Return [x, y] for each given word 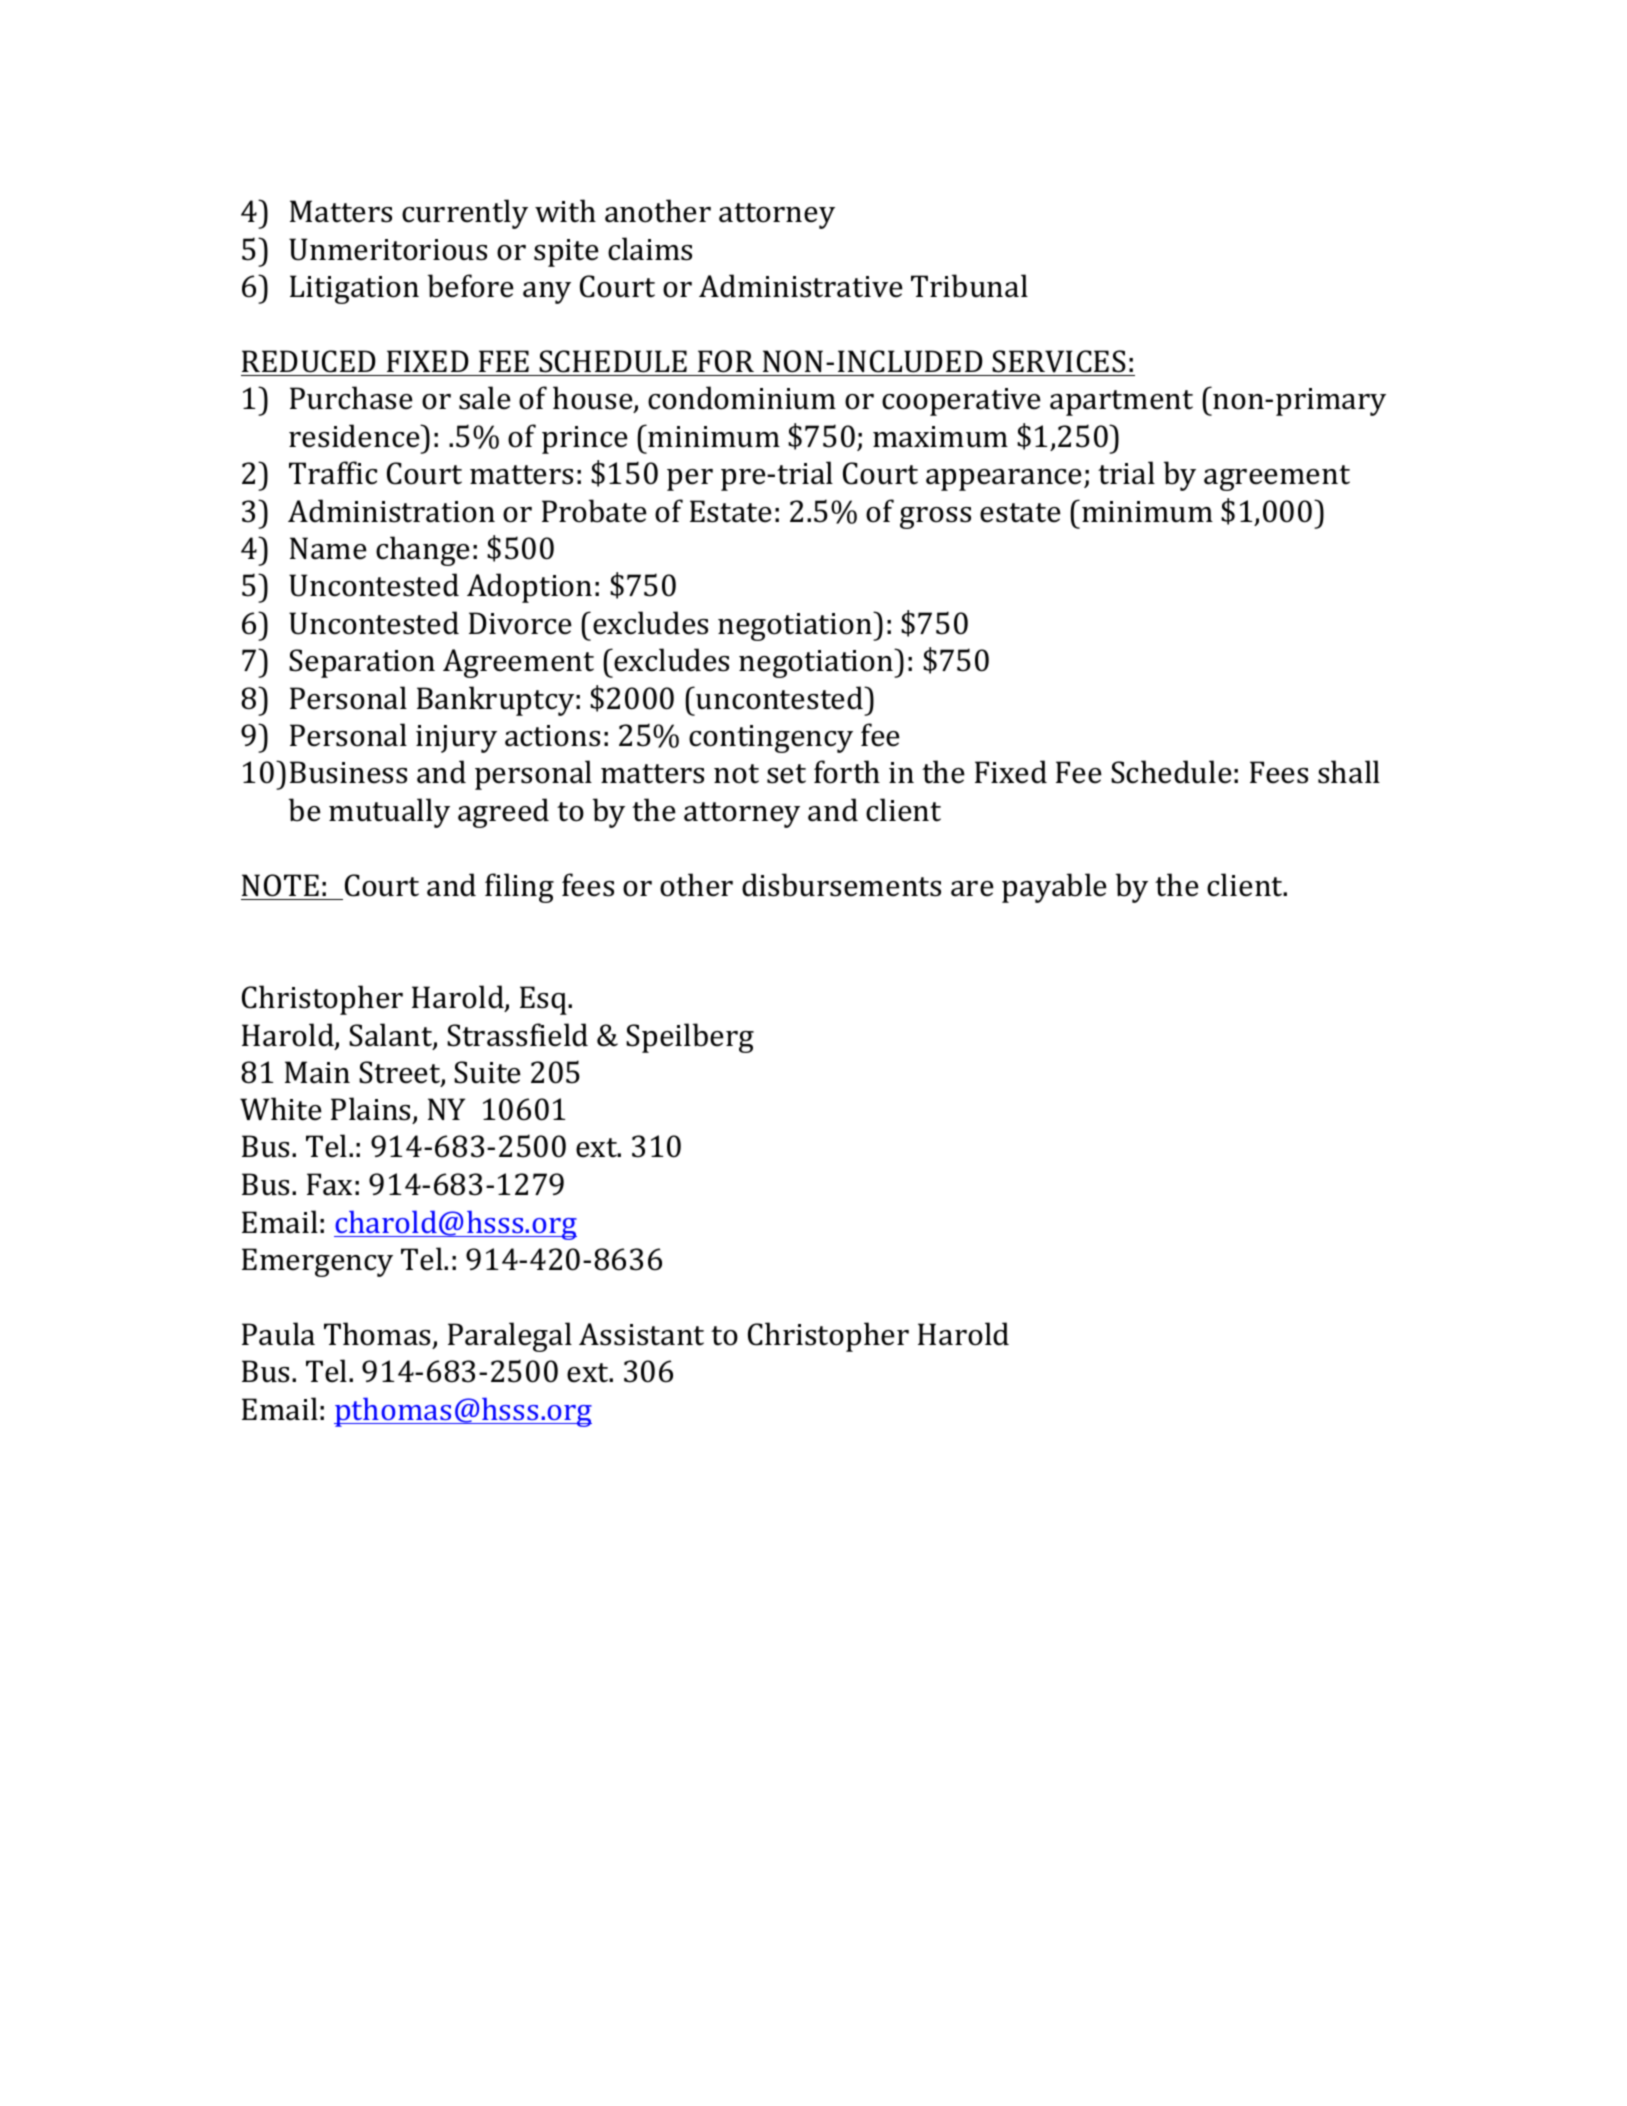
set [786, 774]
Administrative [801, 286]
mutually [389, 813]
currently [465, 214]
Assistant [641, 1334]
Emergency [317, 1262]
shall [1349, 772]
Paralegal [510, 1337]
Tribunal [969, 286]
